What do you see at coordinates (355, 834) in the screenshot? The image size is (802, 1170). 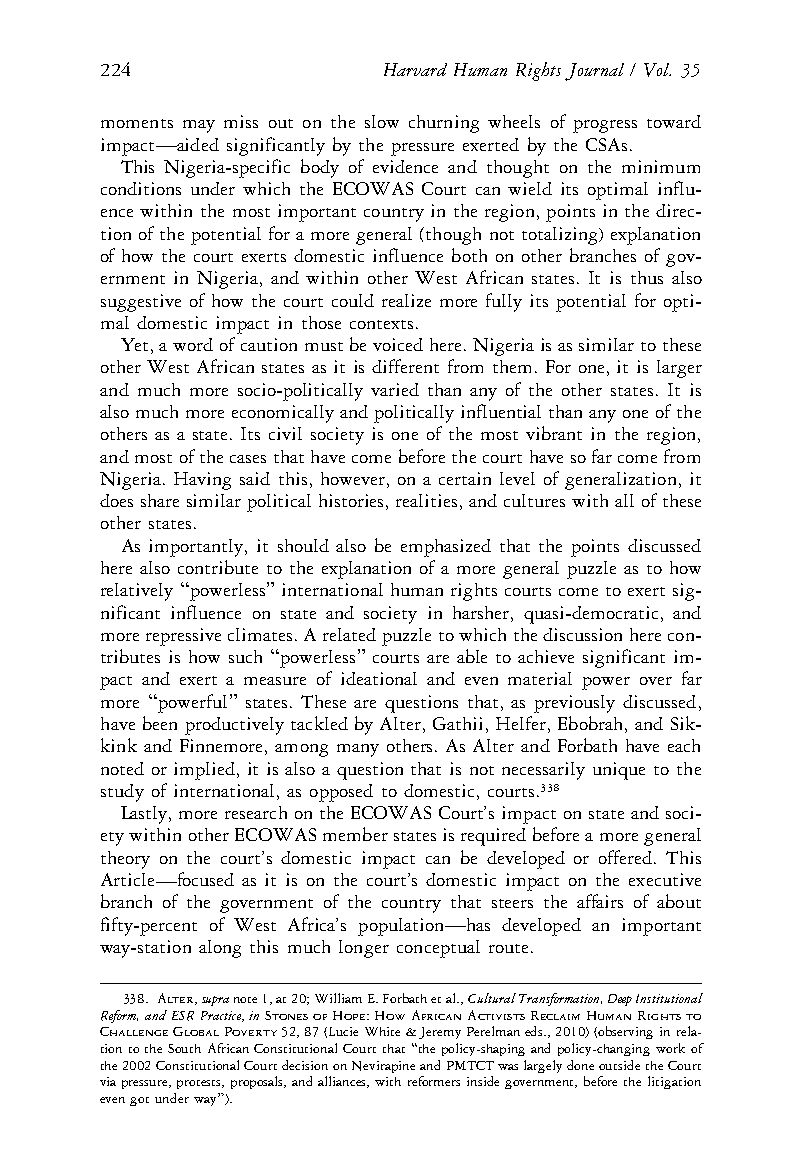 I see `member` at bounding box center [355, 834].
